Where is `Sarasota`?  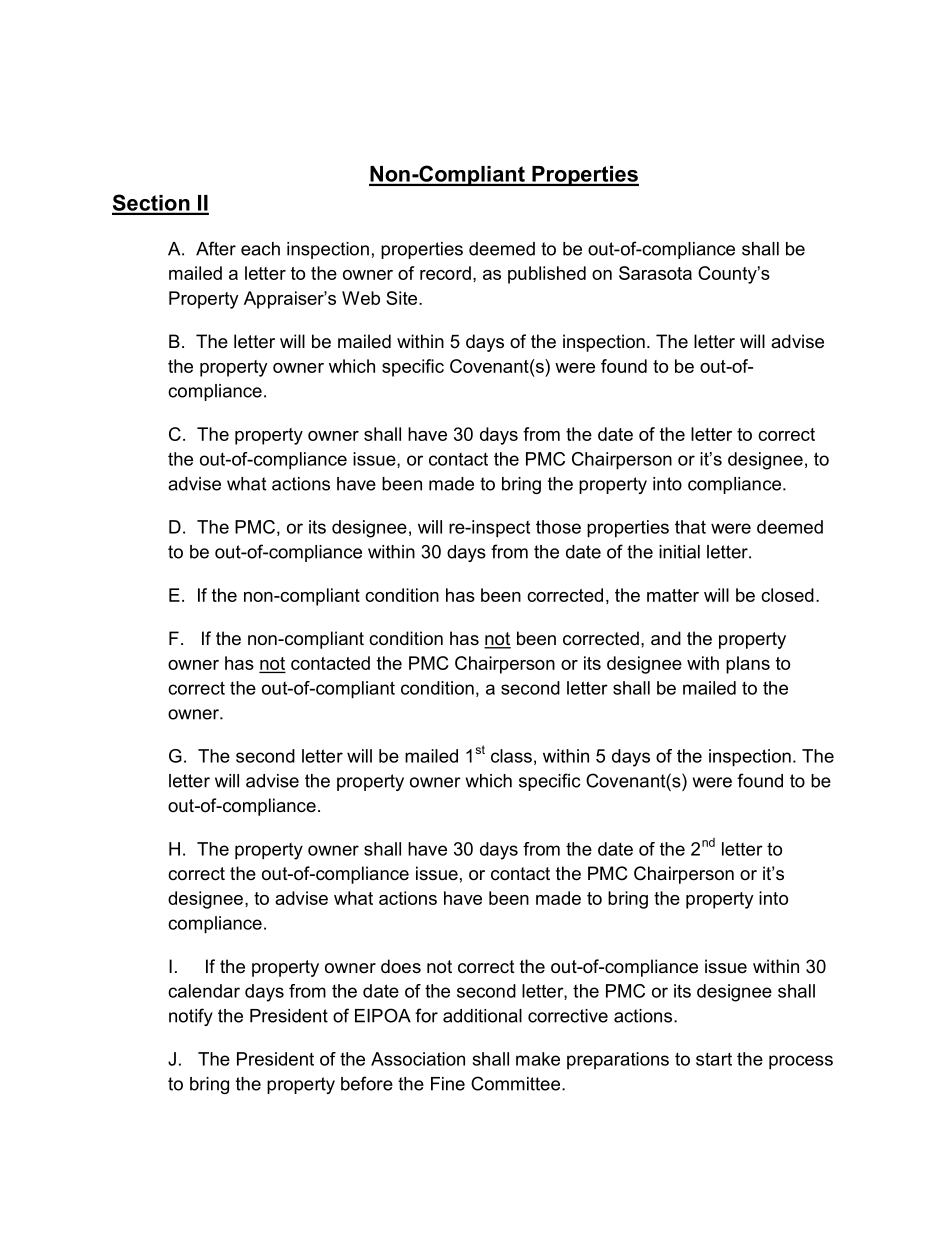
Sarasota is located at coordinates (655, 273).
